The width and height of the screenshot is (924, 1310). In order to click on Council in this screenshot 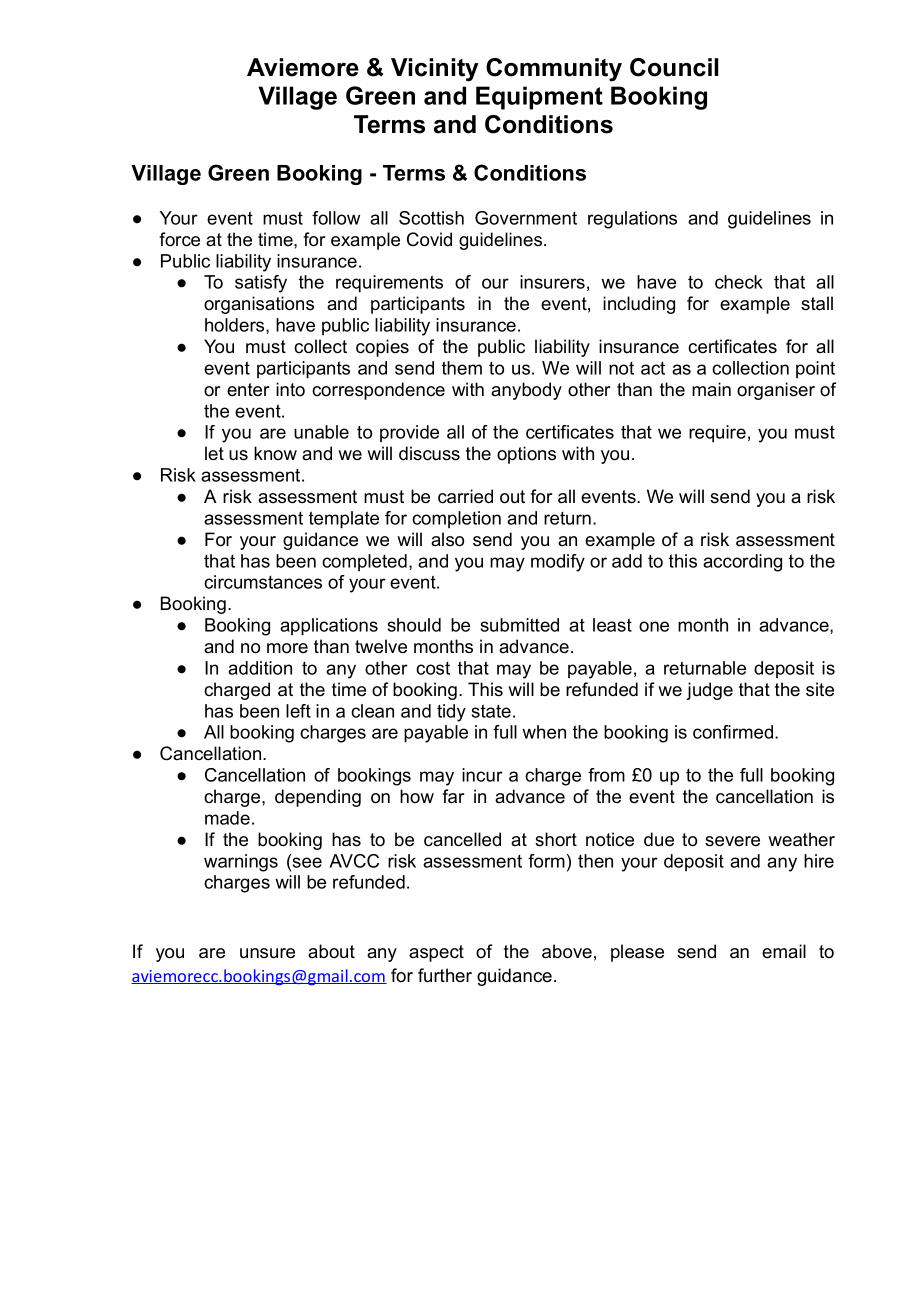, I will do `click(674, 67)`.
